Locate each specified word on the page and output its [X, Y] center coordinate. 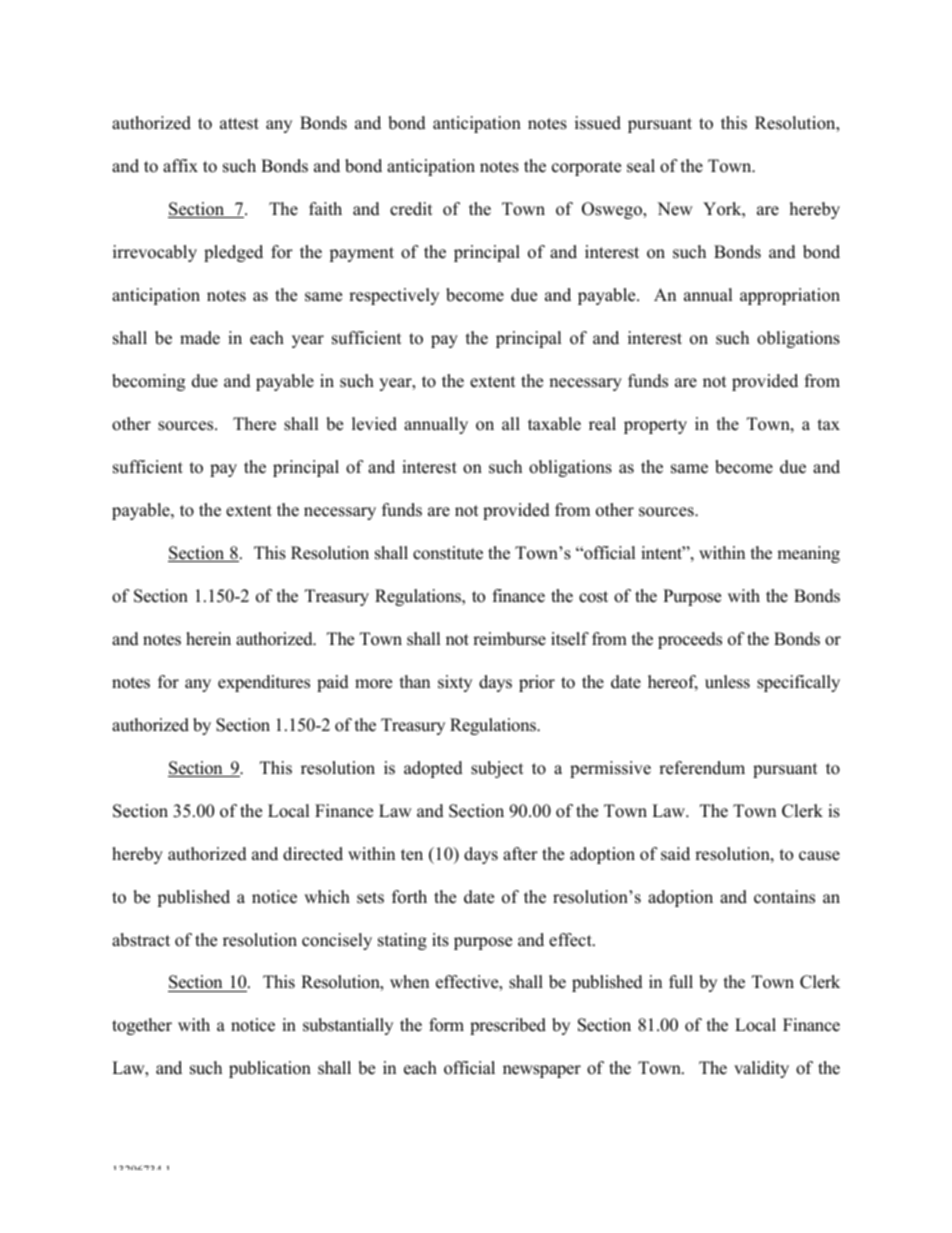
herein [208, 639]
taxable [554, 424]
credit [411, 209]
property [655, 426]
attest [239, 124]
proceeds [690, 640]
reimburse [509, 639]
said [675, 854]
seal [641, 166]
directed [313, 854]
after [520, 854]
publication [270, 1069]
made [200, 338]
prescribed [508, 1026]
